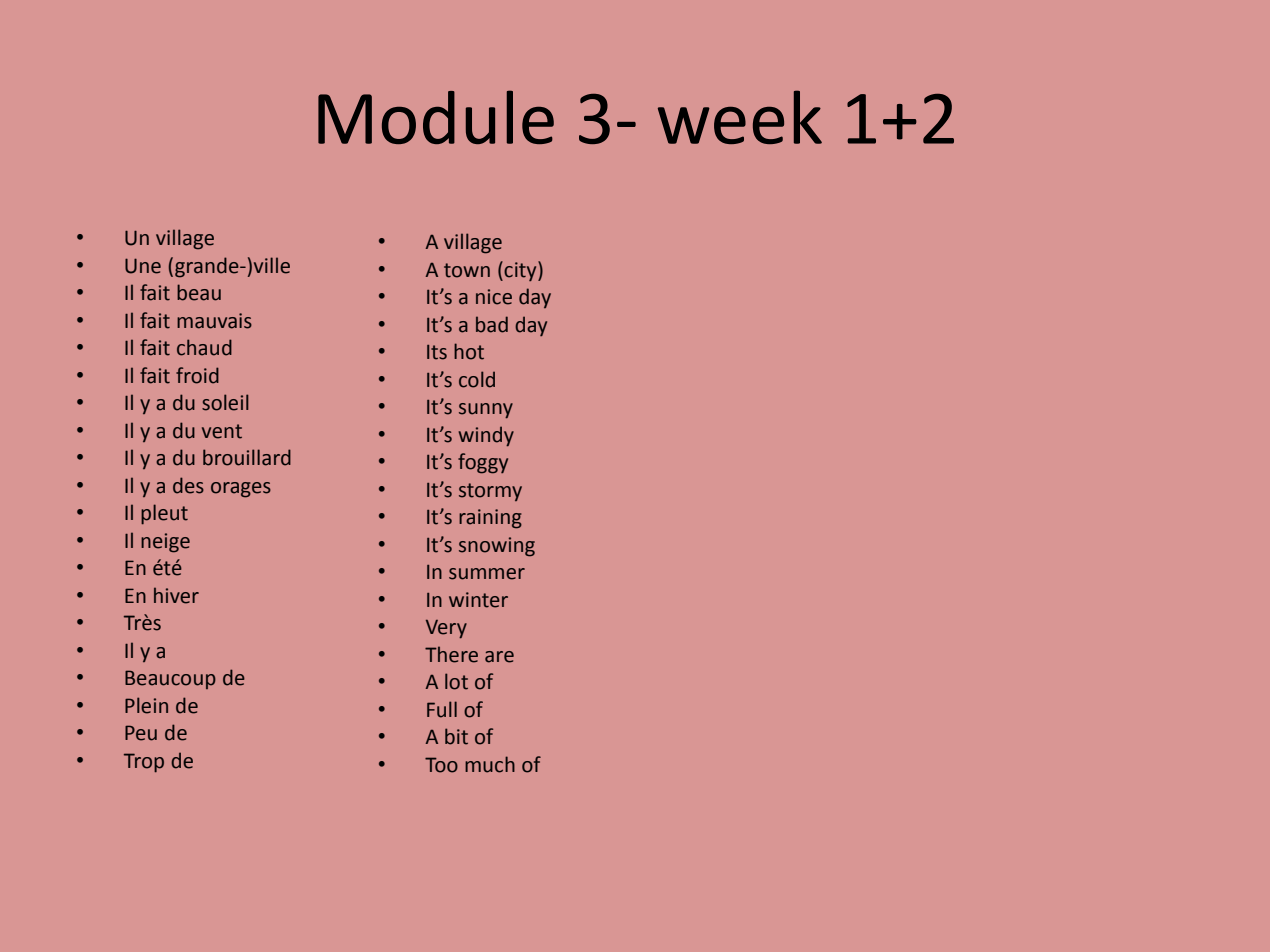  Describe the element at coordinates (144, 763) in the image. I see `Trop` at that location.
